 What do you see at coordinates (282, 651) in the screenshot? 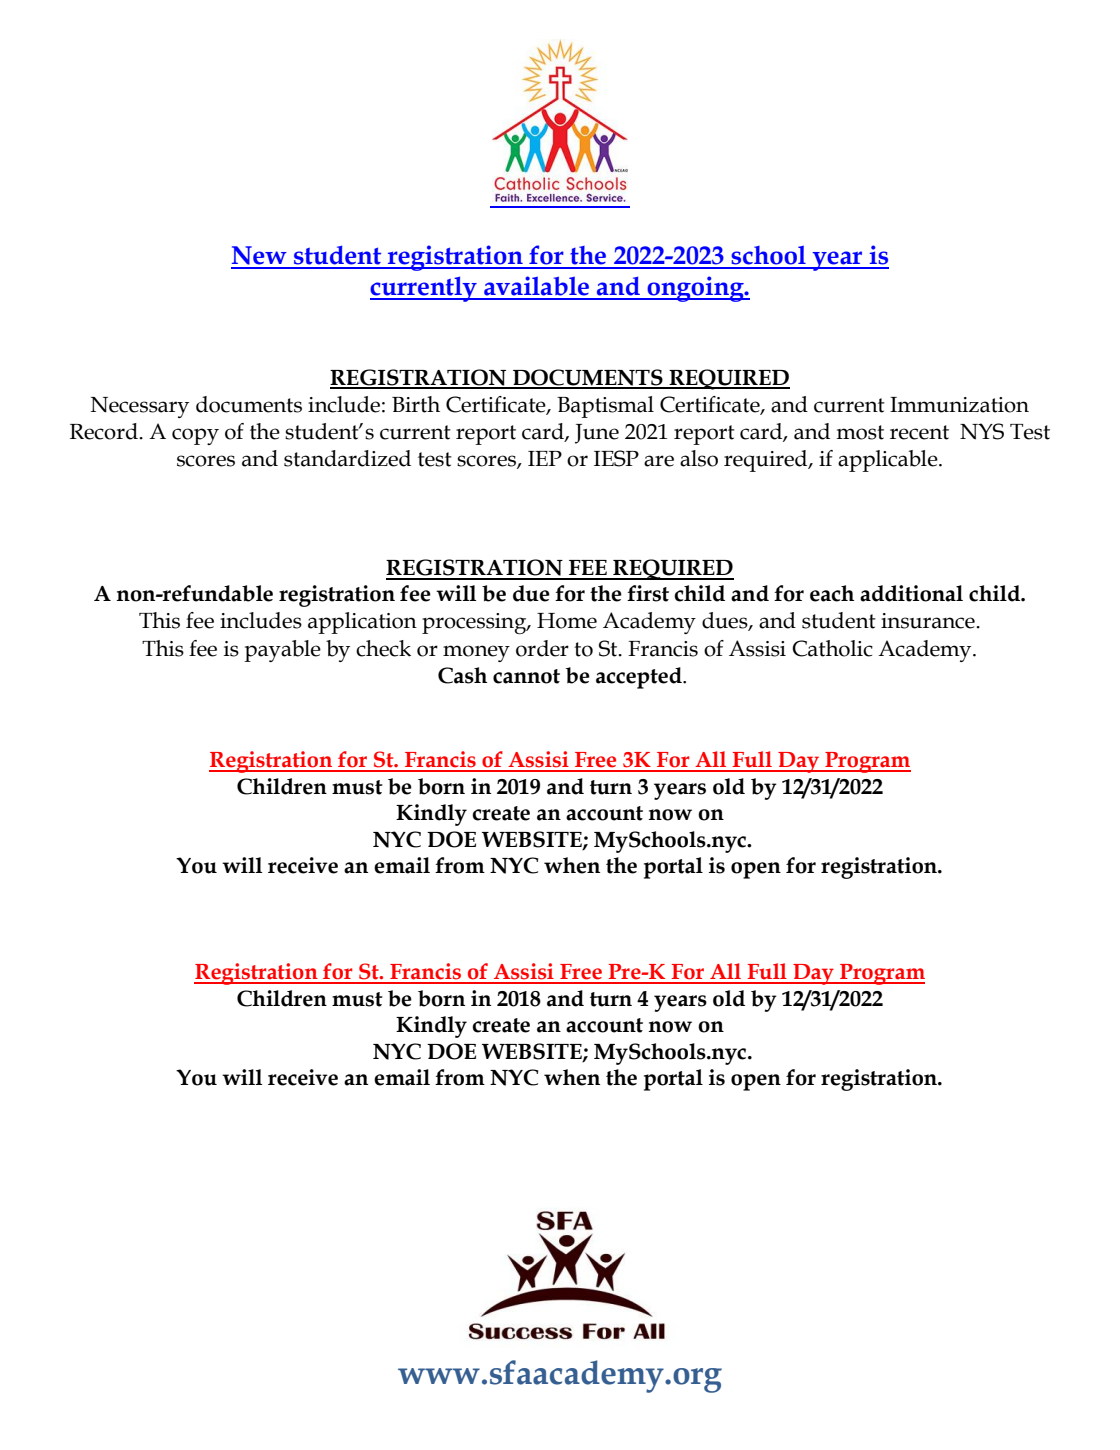
I see `payable` at bounding box center [282, 651].
